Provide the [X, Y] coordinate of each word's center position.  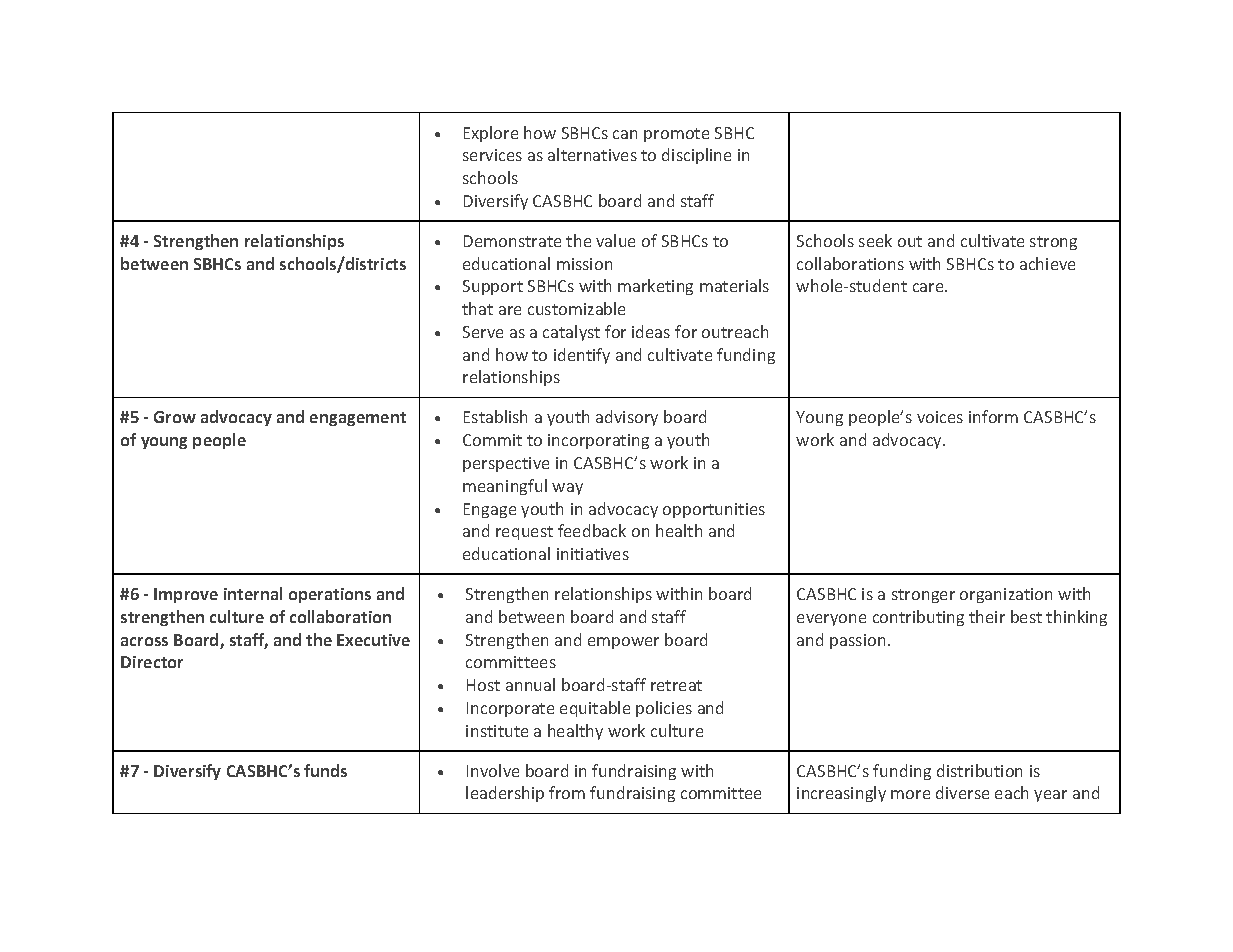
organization [1006, 595]
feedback [592, 530]
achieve [1047, 263]
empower [623, 643]
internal [253, 593]
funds [325, 770]
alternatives [592, 154]
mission [584, 264]
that [477, 308]
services [492, 155]
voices [940, 417]
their [987, 616]
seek [875, 240]
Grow [175, 417]
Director [152, 662]
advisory [627, 418]
